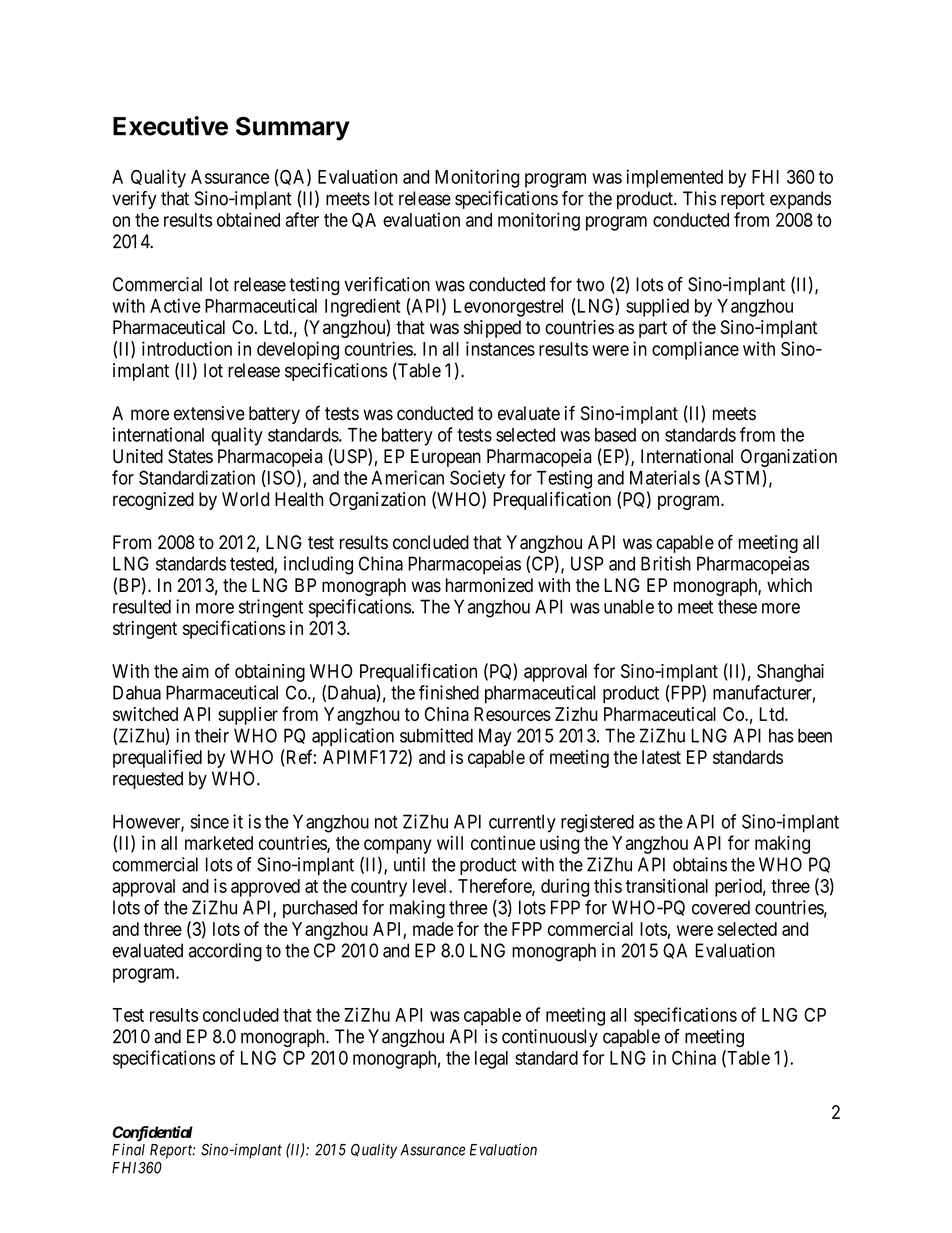 Image resolution: width=952 pixels, height=1233 pixels. Describe the element at coordinates (187, 348) in the screenshot. I see `introduction` at that location.
